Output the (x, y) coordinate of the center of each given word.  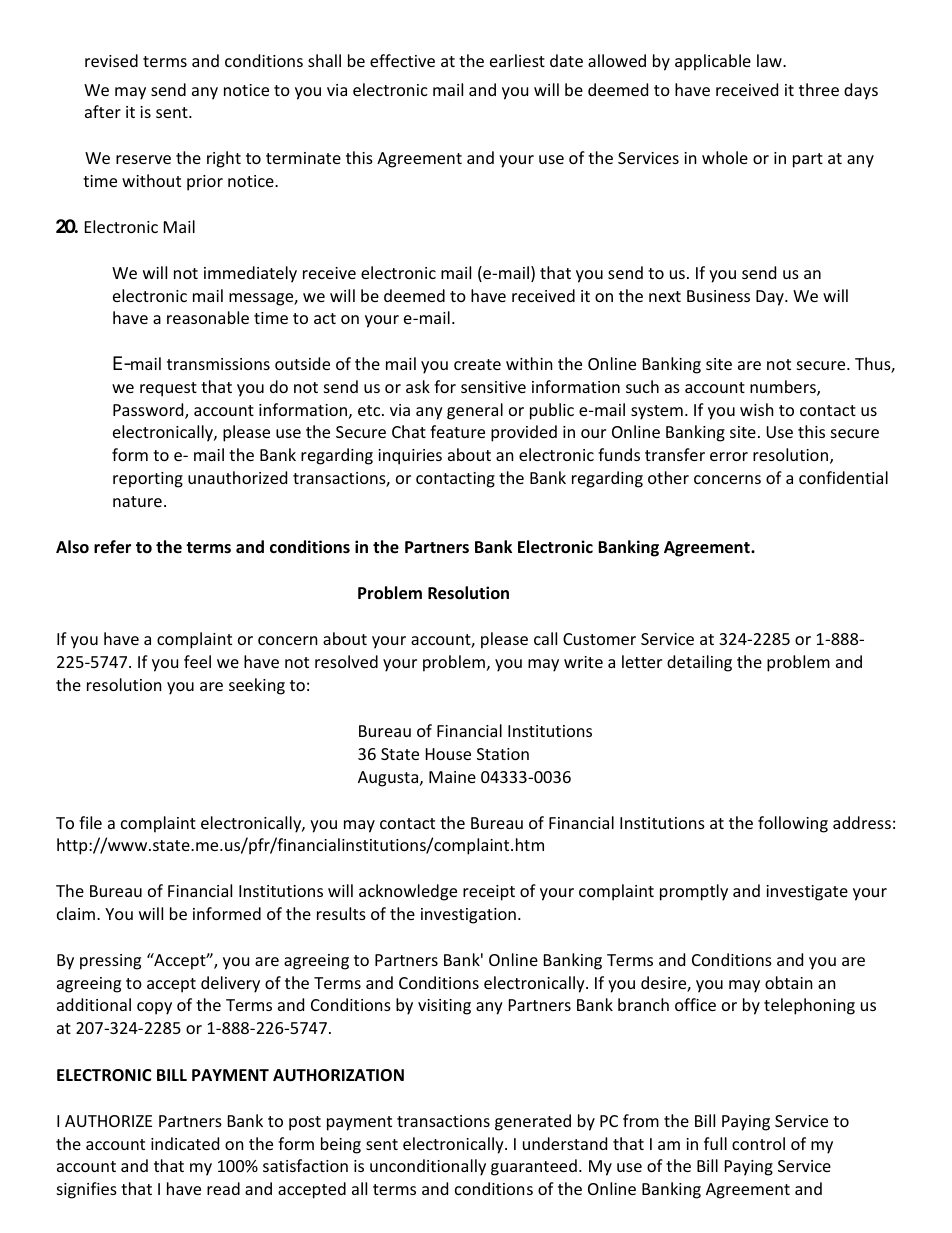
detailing (699, 663)
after (103, 111)
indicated (185, 1143)
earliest (517, 60)
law (770, 60)
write (583, 662)
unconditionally (428, 1167)
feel (197, 661)
